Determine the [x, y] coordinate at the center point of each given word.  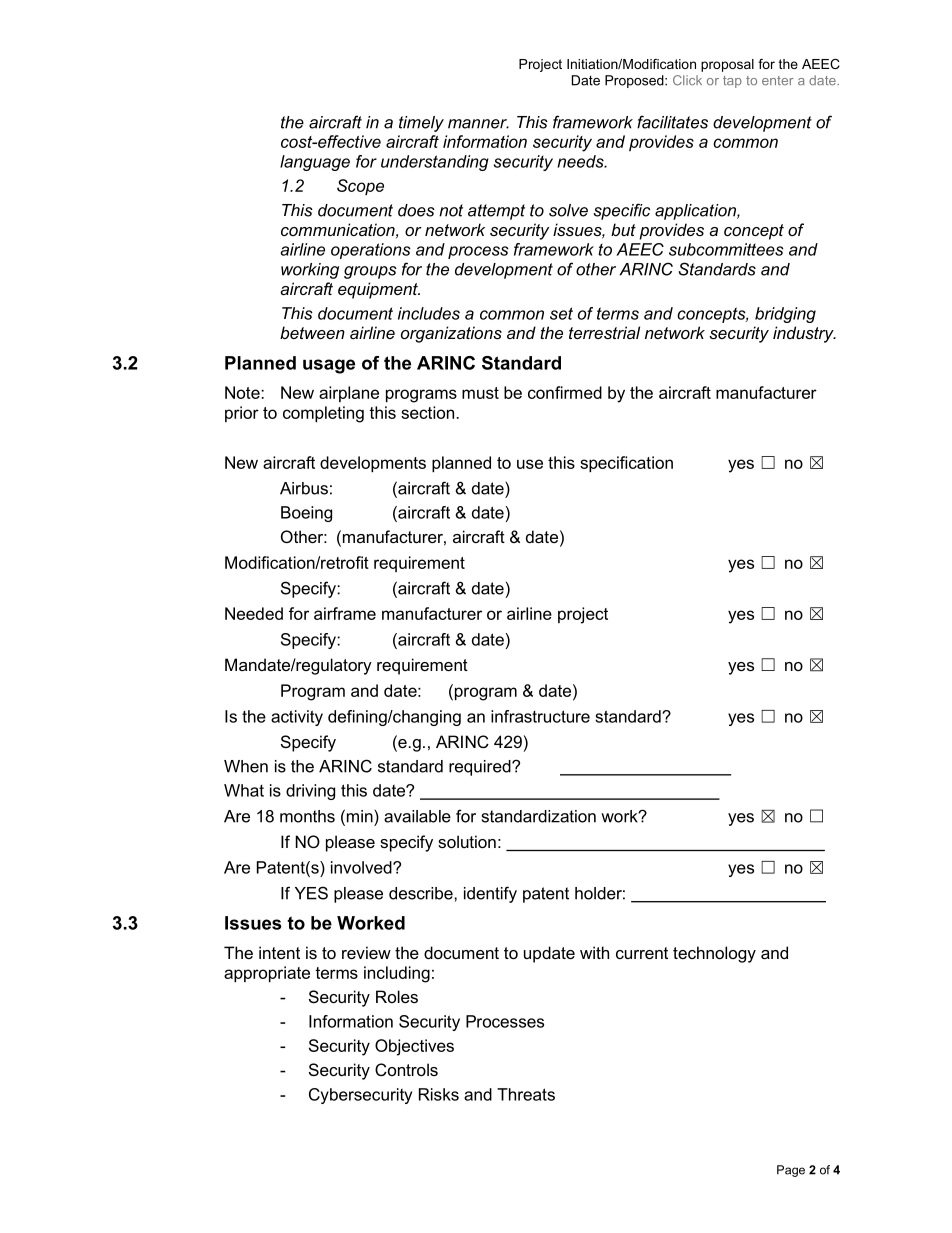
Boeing [306, 514]
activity [297, 718]
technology [714, 954]
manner [478, 124]
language [315, 163]
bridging [785, 315]
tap [732, 82]
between [312, 332]
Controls [406, 1069]
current [642, 953]
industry [804, 334]
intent [279, 952]
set [561, 313]
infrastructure [540, 716]
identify [490, 894]
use [530, 464]
